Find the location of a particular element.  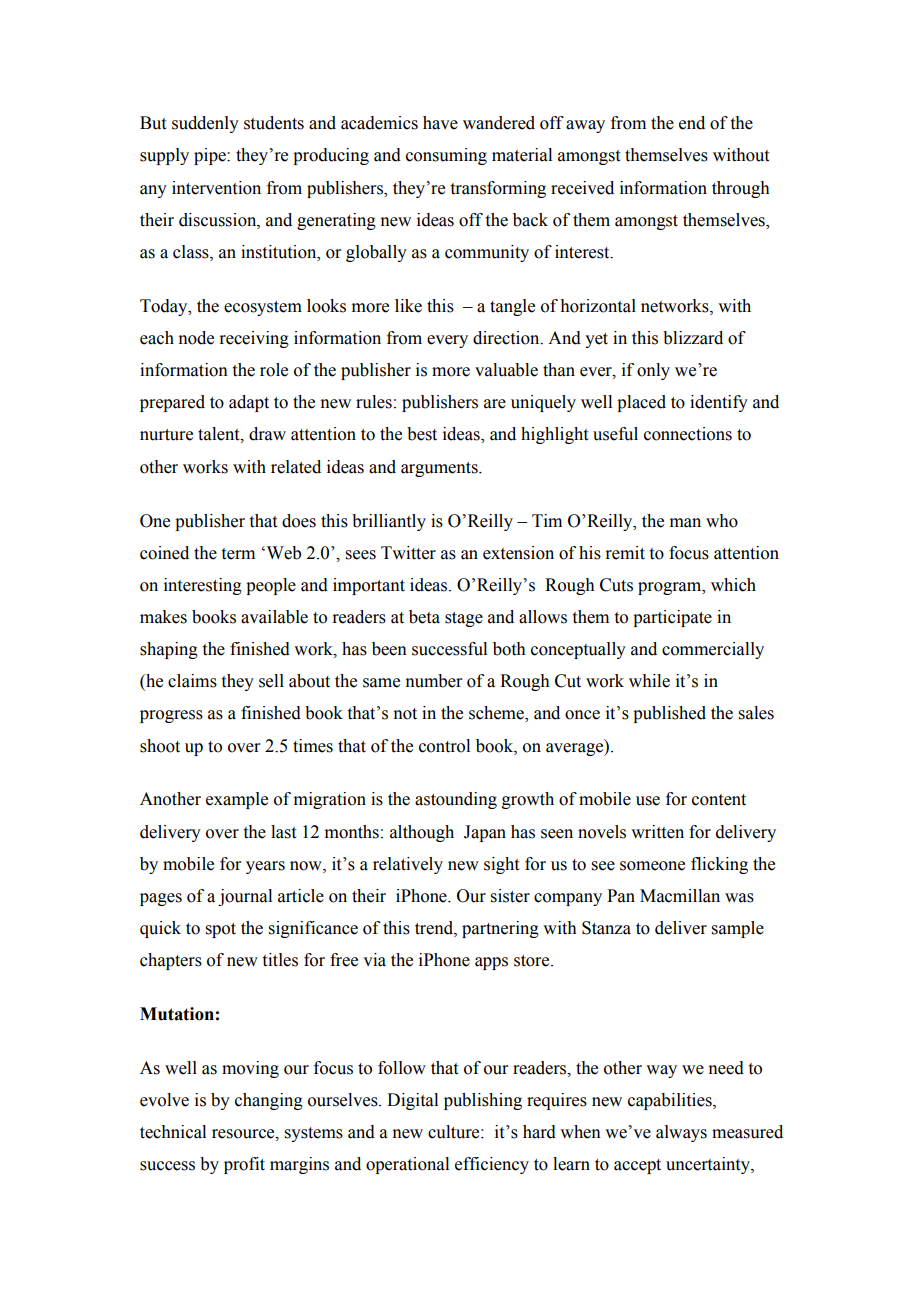

consuming is located at coordinates (446, 156).
